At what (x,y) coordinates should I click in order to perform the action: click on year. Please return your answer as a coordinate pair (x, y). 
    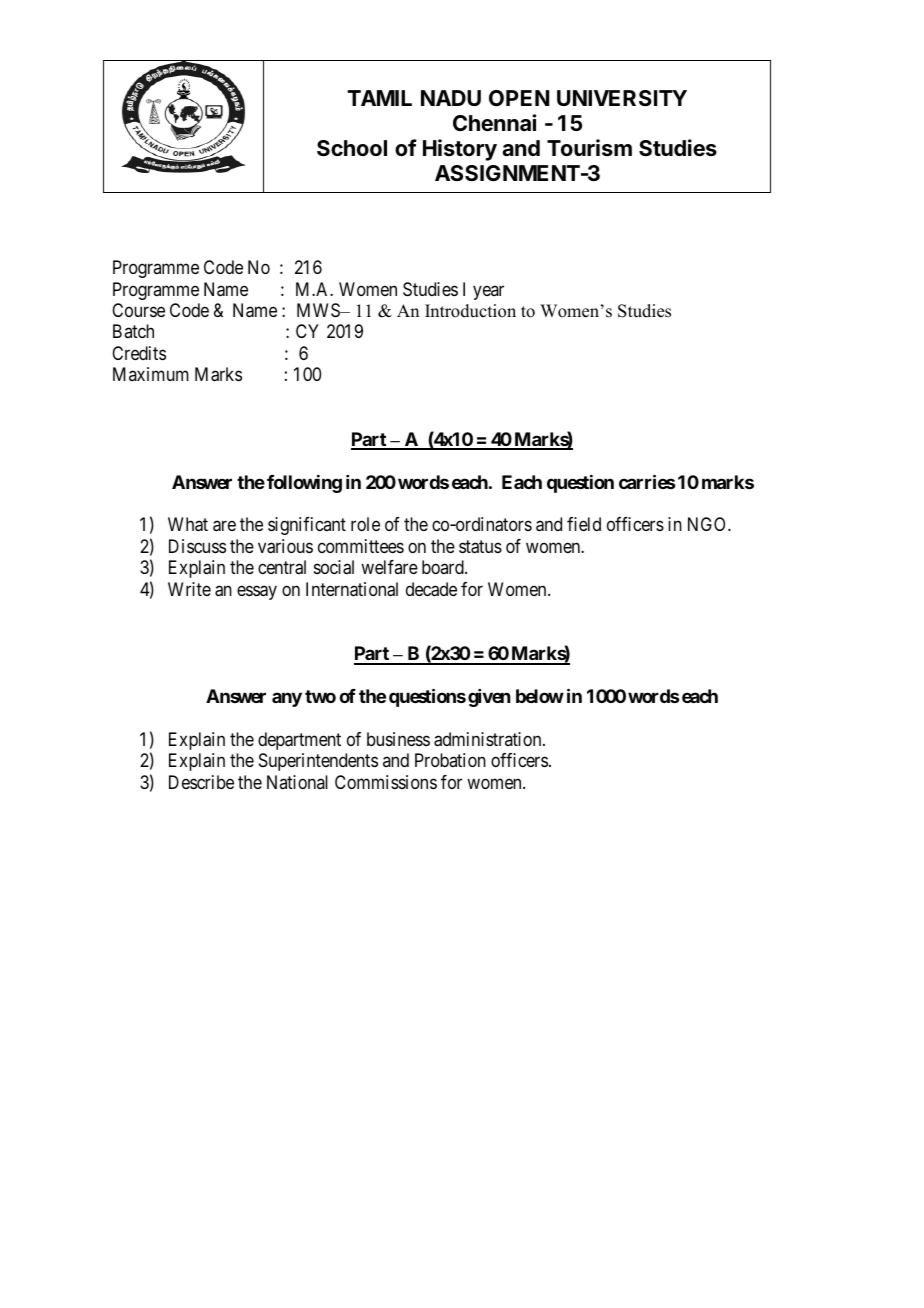
    Looking at the image, I should click on (488, 292).
